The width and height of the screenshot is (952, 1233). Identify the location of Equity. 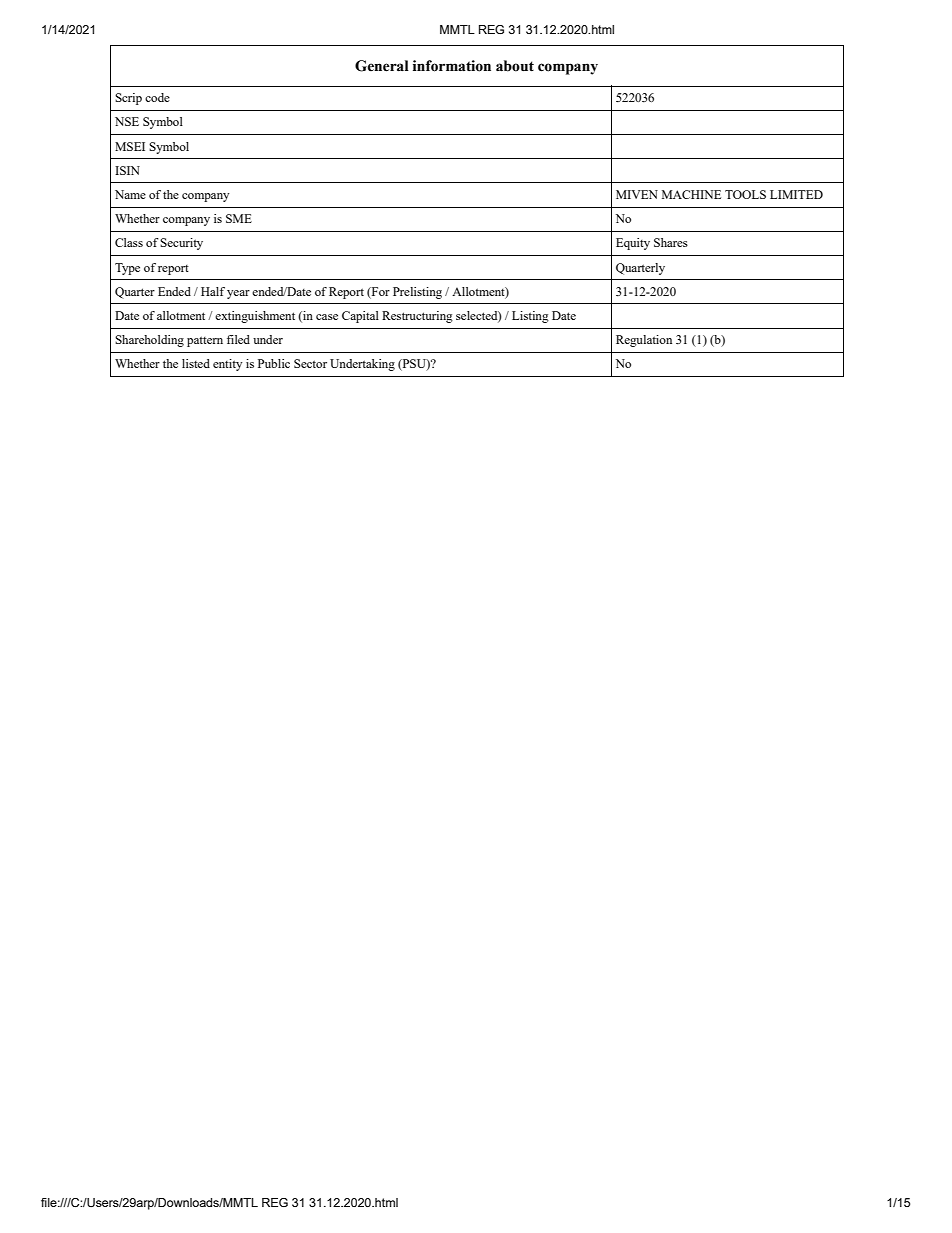
(633, 244).
